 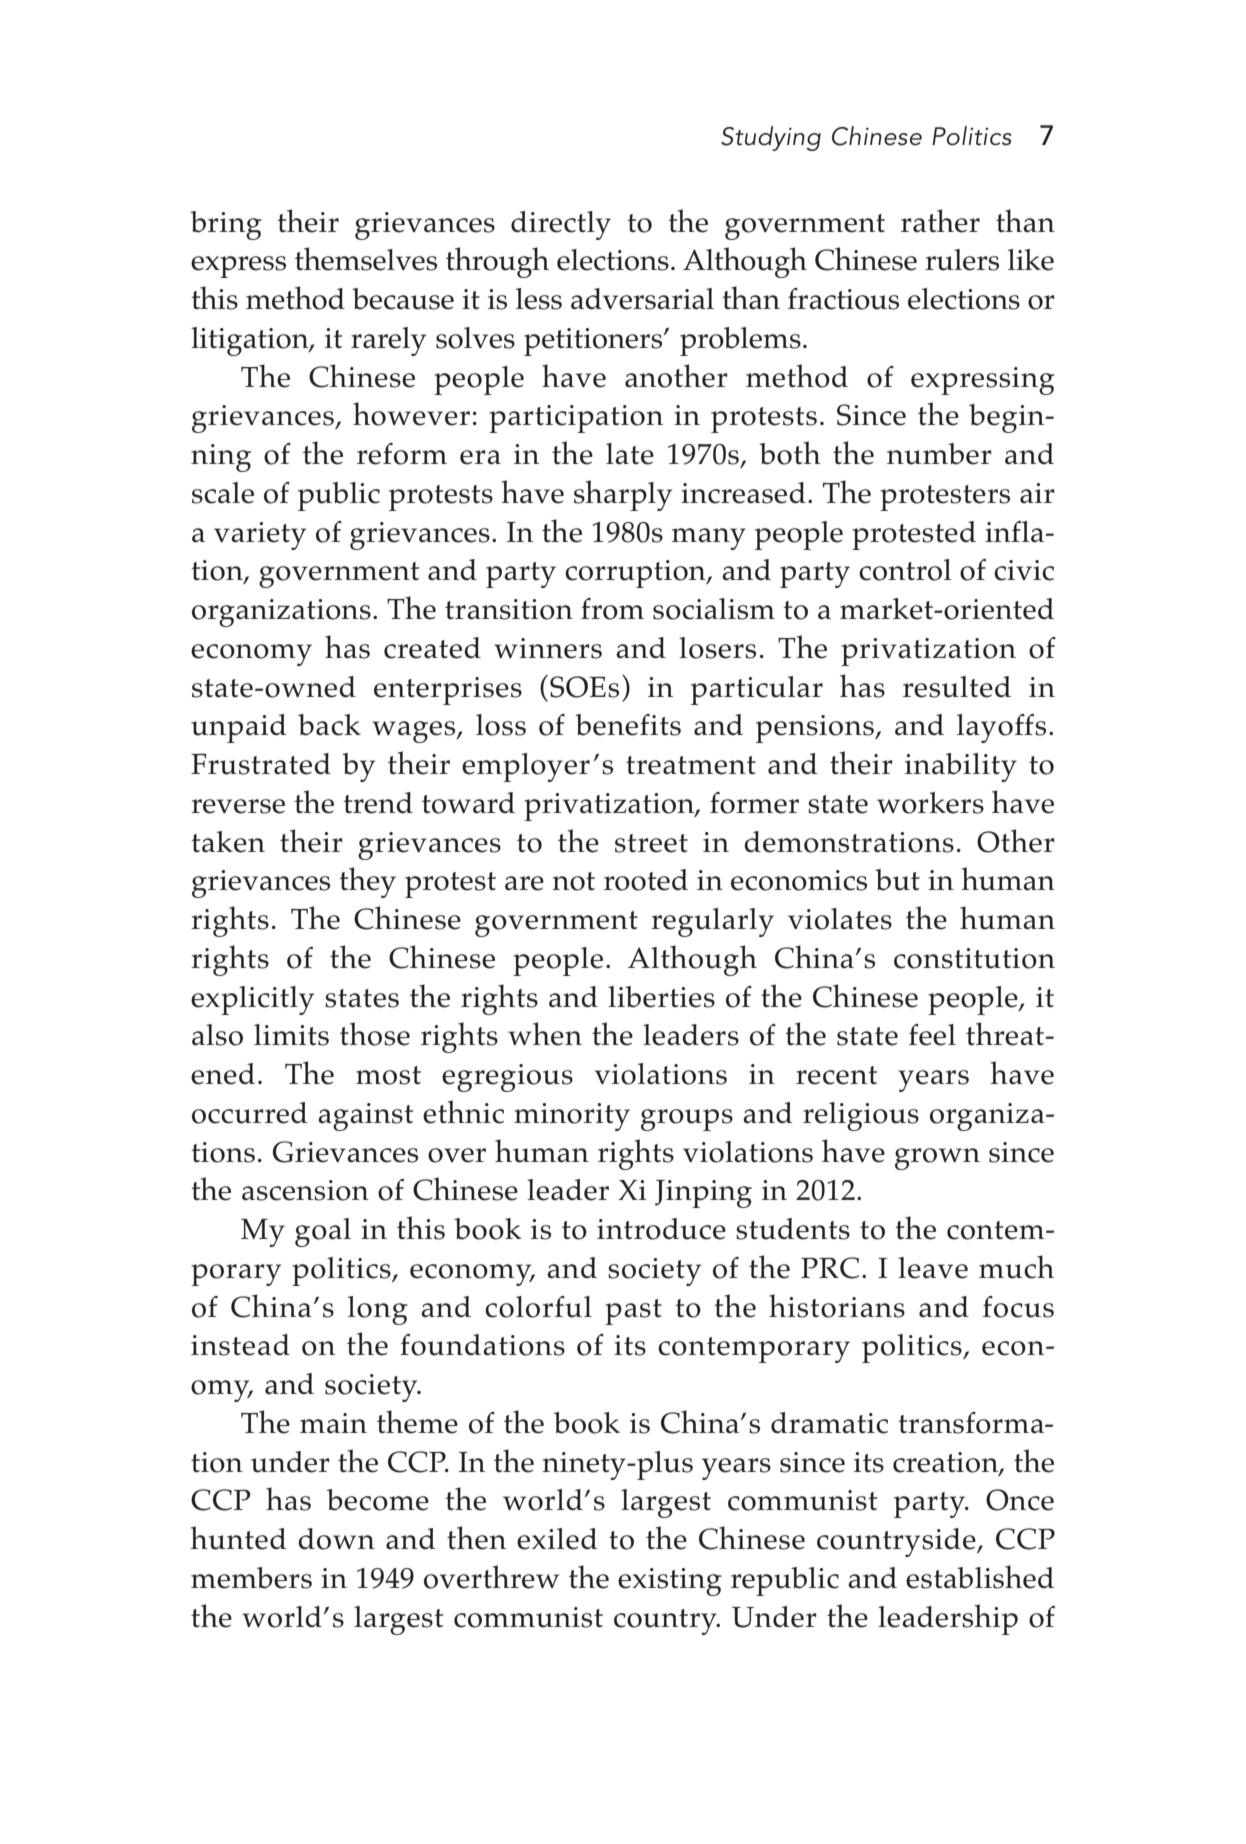 What do you see at coordinates (365, 1117) in the screenshot?
I see `against` at bounding box center [365, 1117].
